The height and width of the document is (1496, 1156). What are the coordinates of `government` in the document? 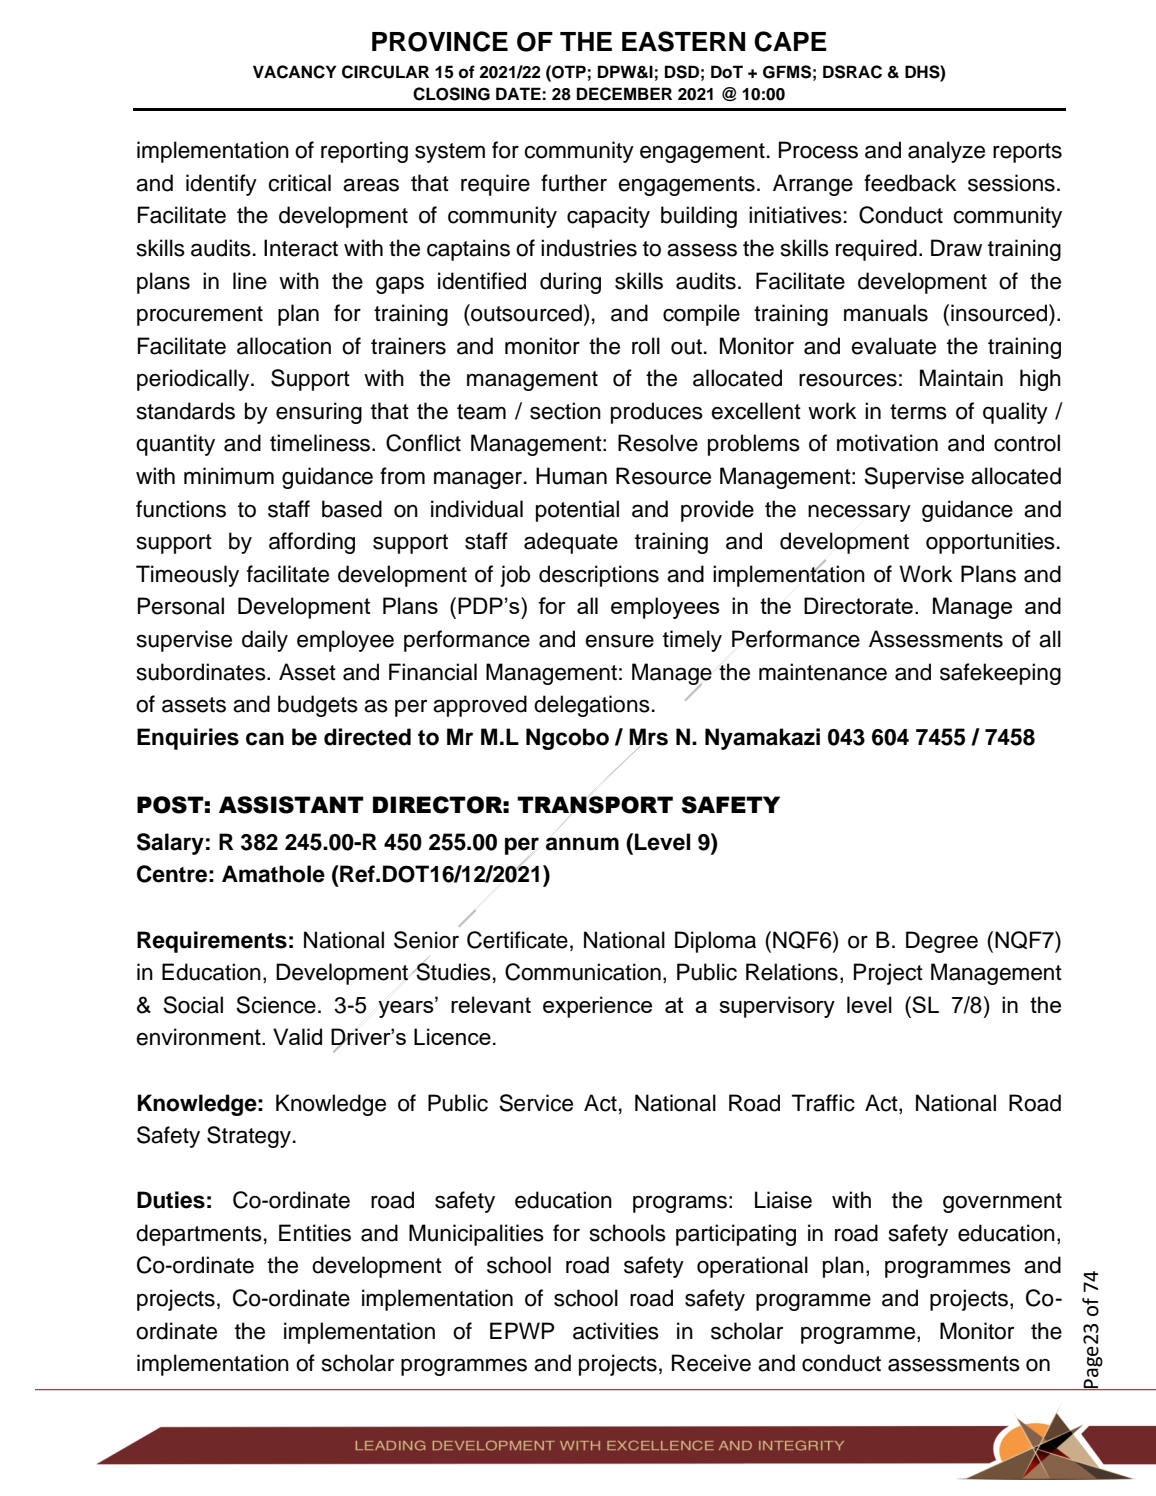 It's located at (1002, 1203).
